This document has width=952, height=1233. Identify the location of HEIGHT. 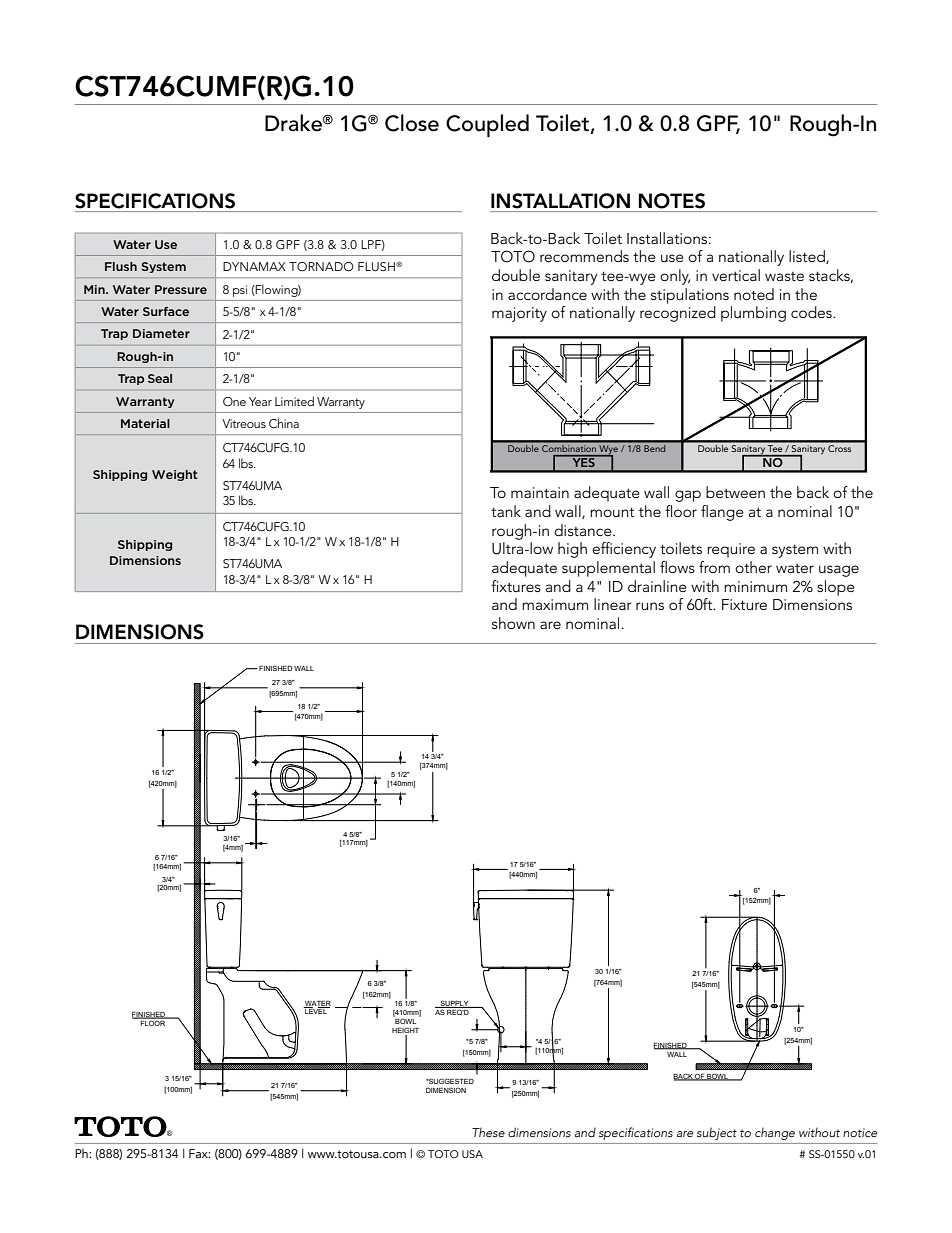
(405, 1030).
